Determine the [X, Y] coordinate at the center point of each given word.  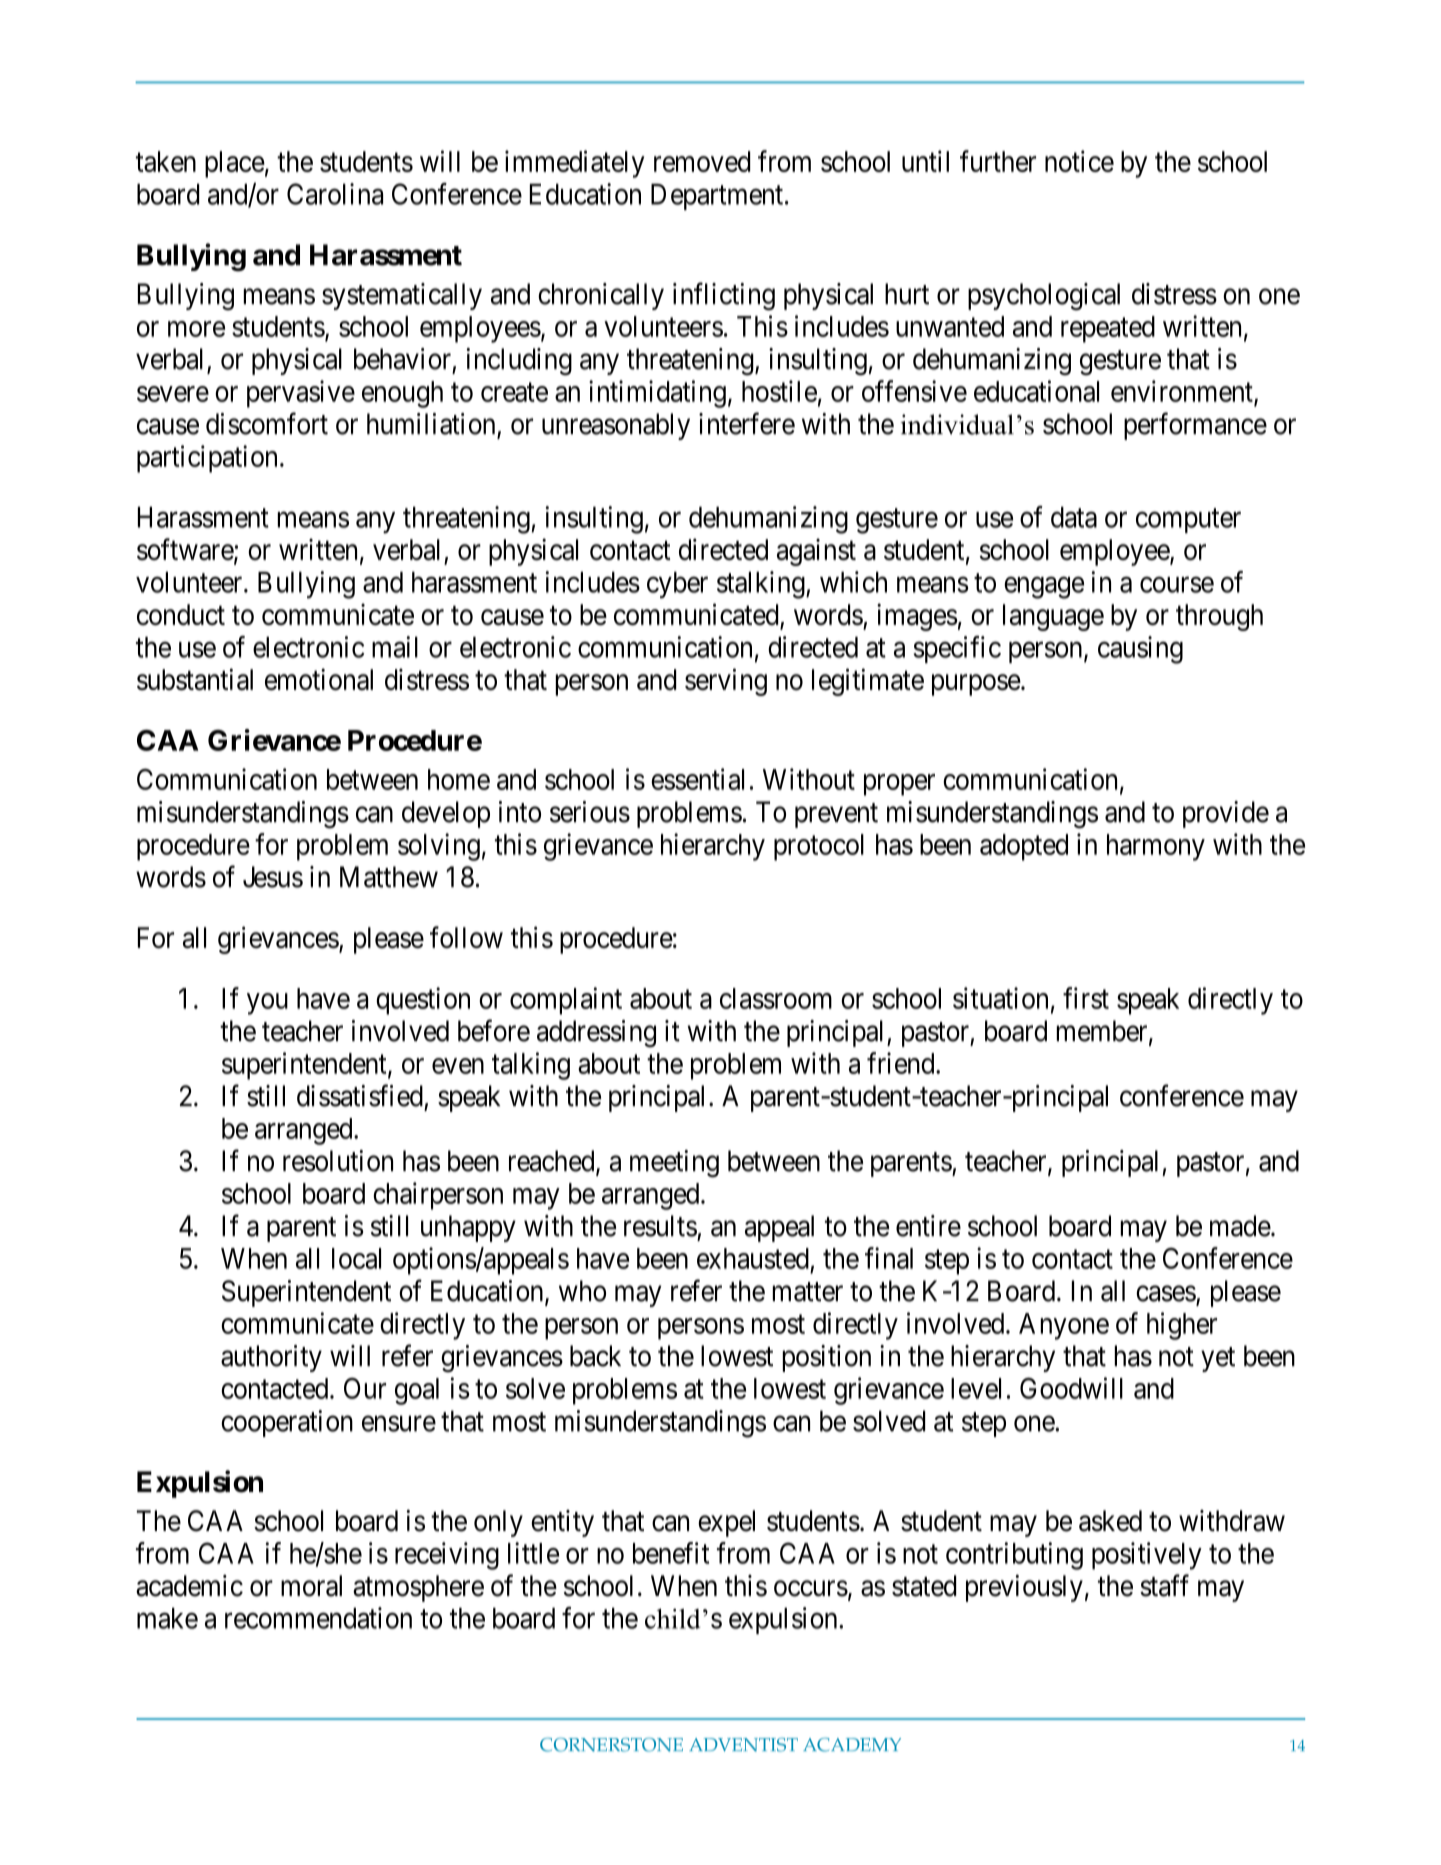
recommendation [318, 1618]
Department [717, 197]
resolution [338, 1161]
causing [1140, 650]
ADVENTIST [743, 1745]
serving [726, 682]
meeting [674, 1164]
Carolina [335, 194]
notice [1079, 161]
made [1240, 1226]
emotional [319, 679]
